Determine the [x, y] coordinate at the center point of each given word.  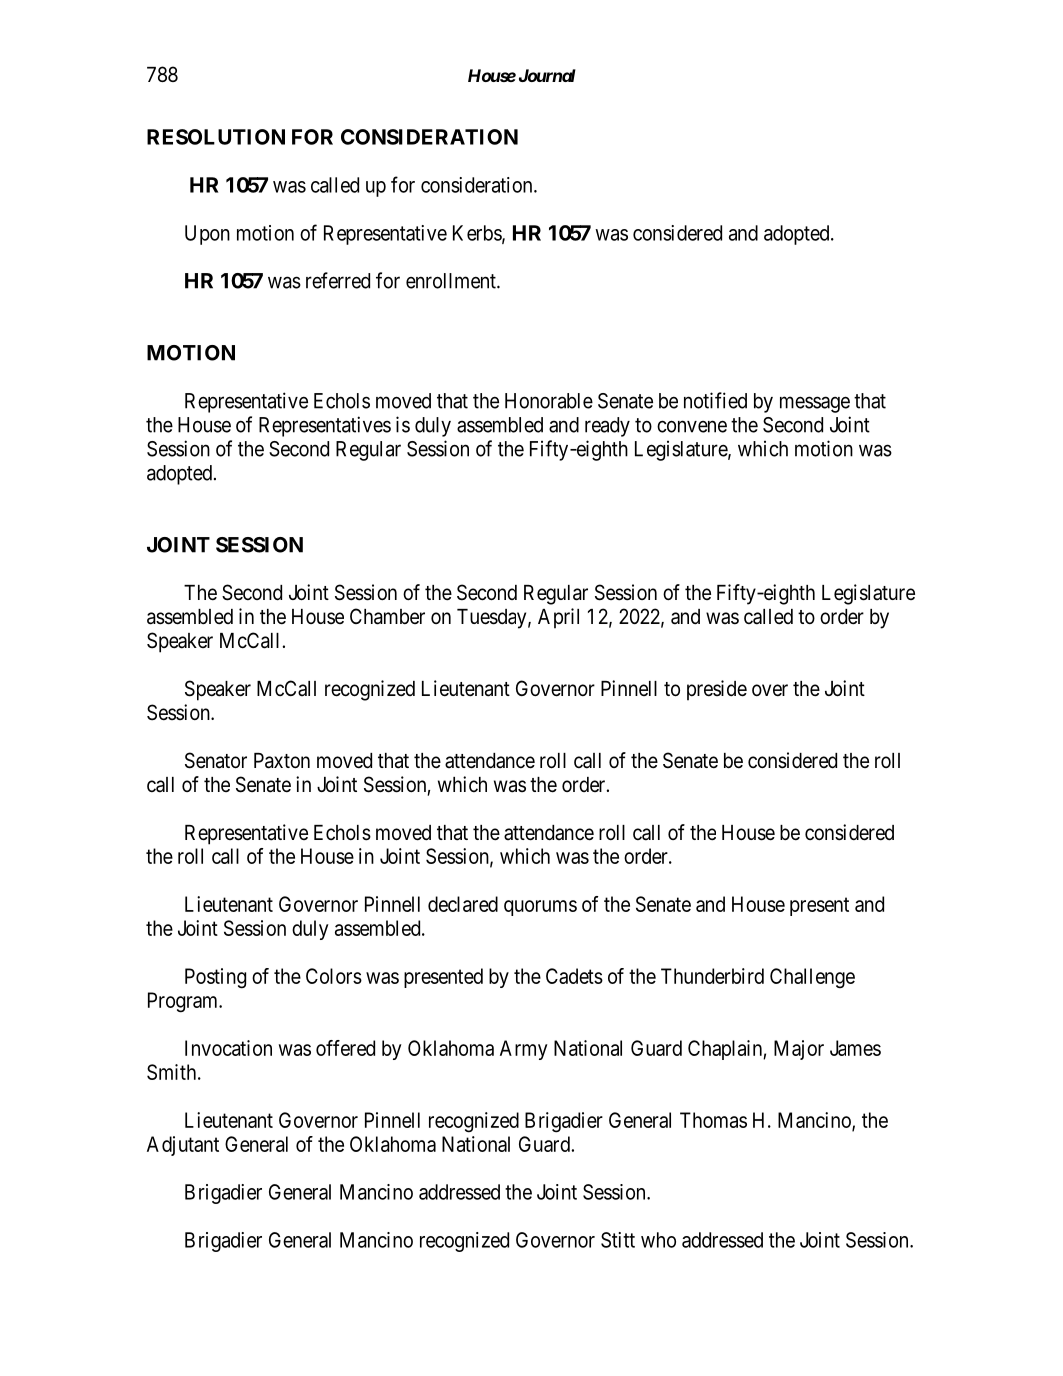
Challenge [812, 978]
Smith [171, 1072]
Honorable [549, 401]
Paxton [282, 761]
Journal [547, 75]
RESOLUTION [216, 137]
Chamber [387, 616]
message [815, 404]
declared [463, 904]
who [658, 1240]
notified [715, 400]
